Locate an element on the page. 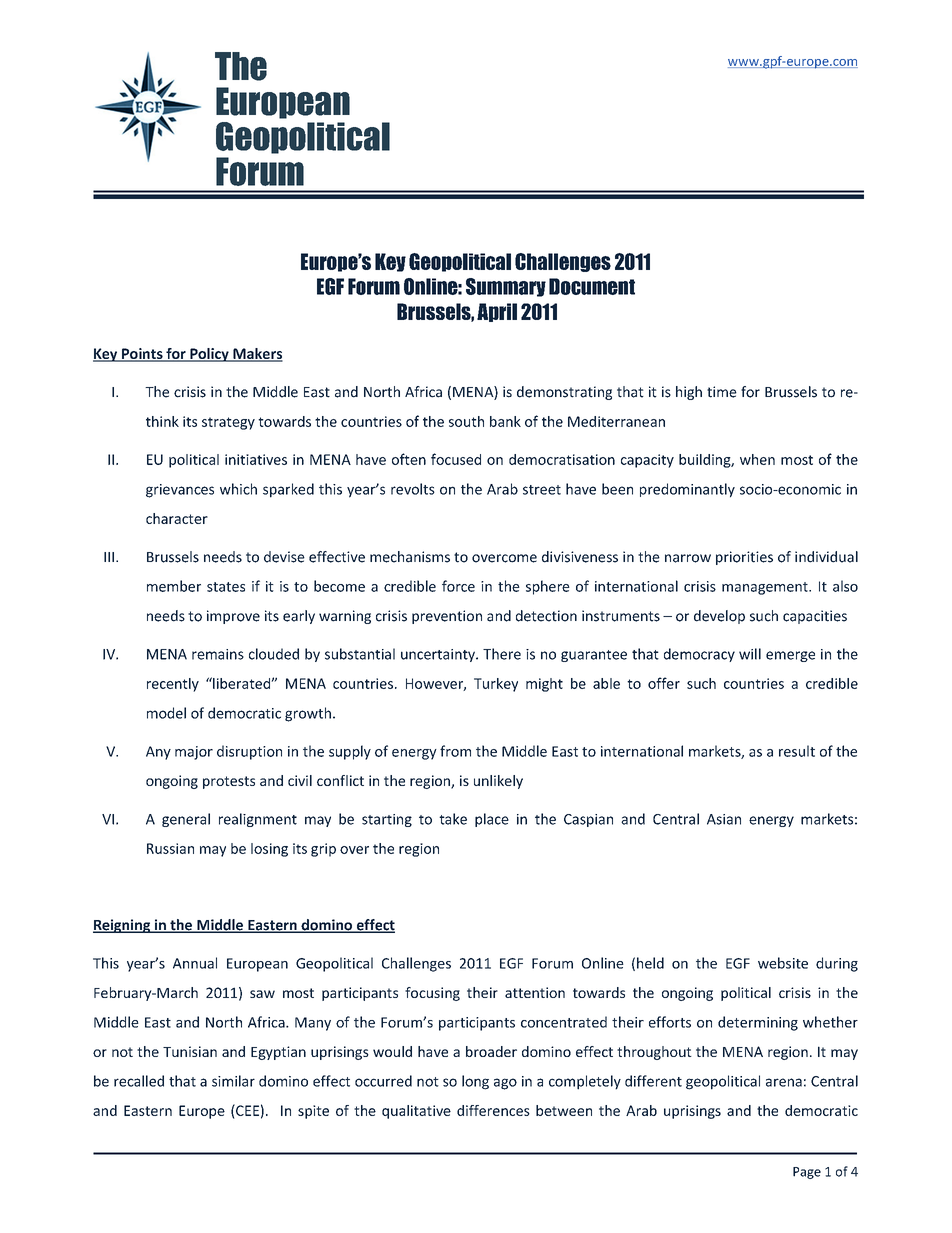  from is located at coordinates (455, 751).
